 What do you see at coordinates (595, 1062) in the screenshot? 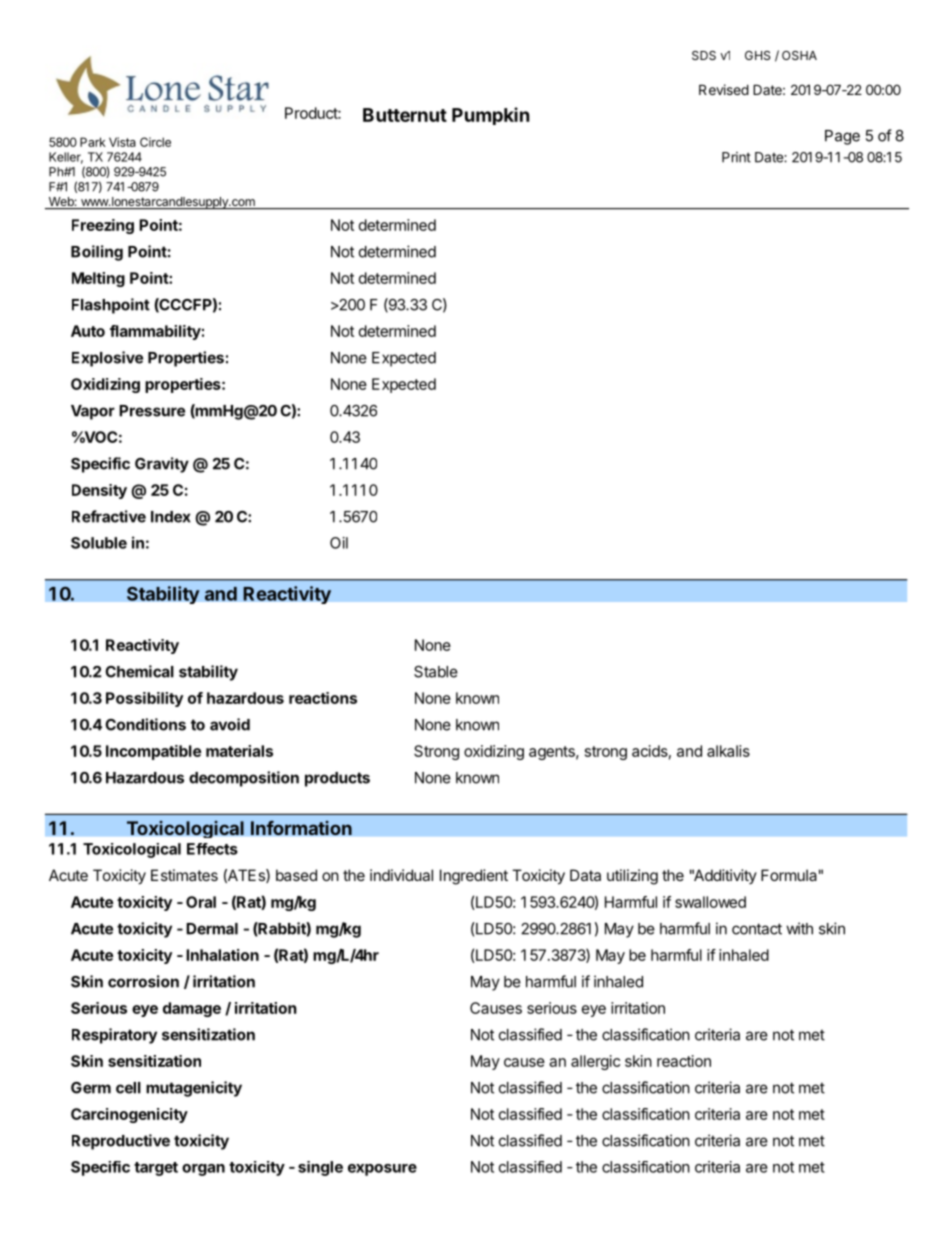
I see `allergic` at bounding box center [595, 1062].
